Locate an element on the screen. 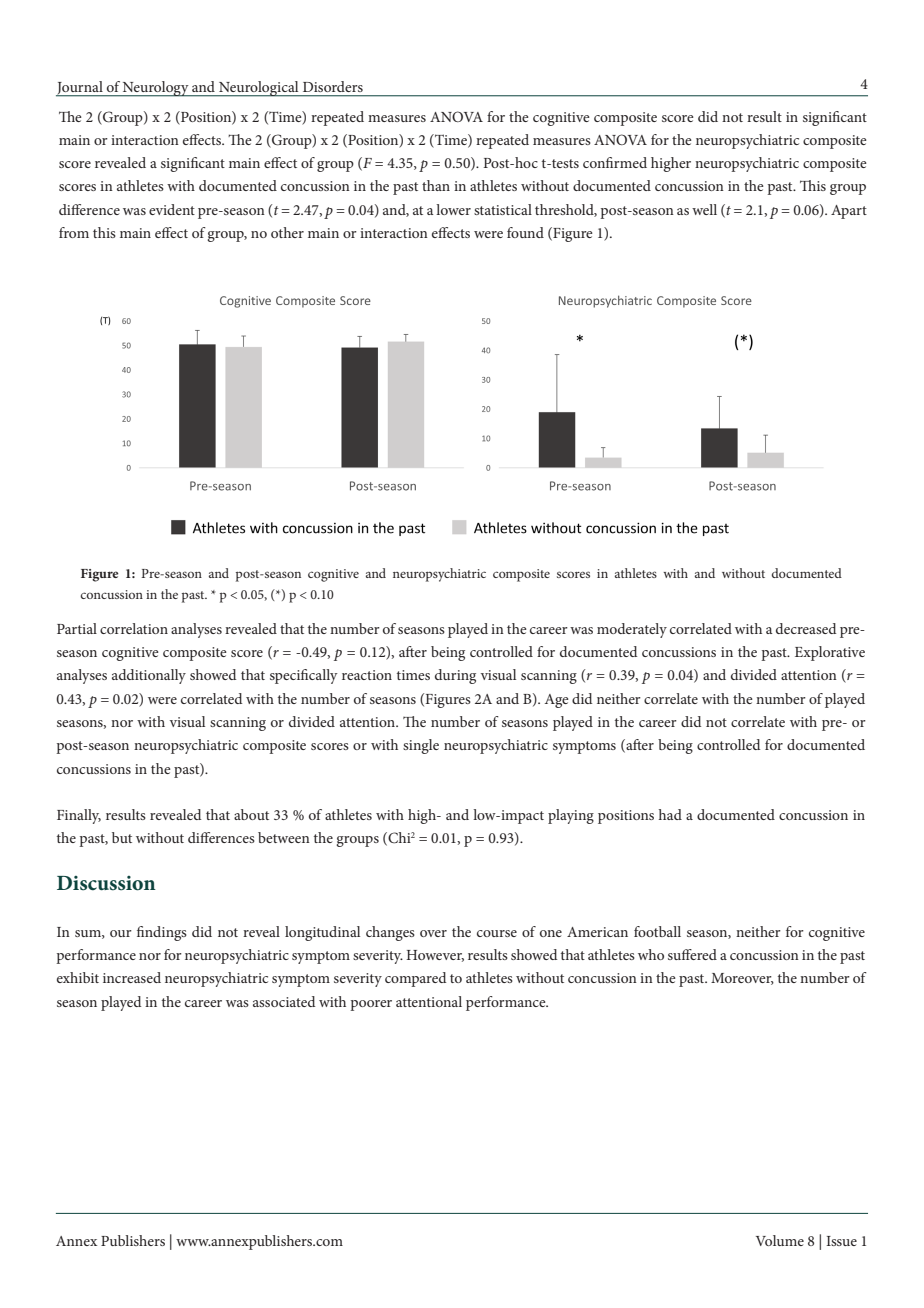  associated is located at coordinates (284, 1001).
